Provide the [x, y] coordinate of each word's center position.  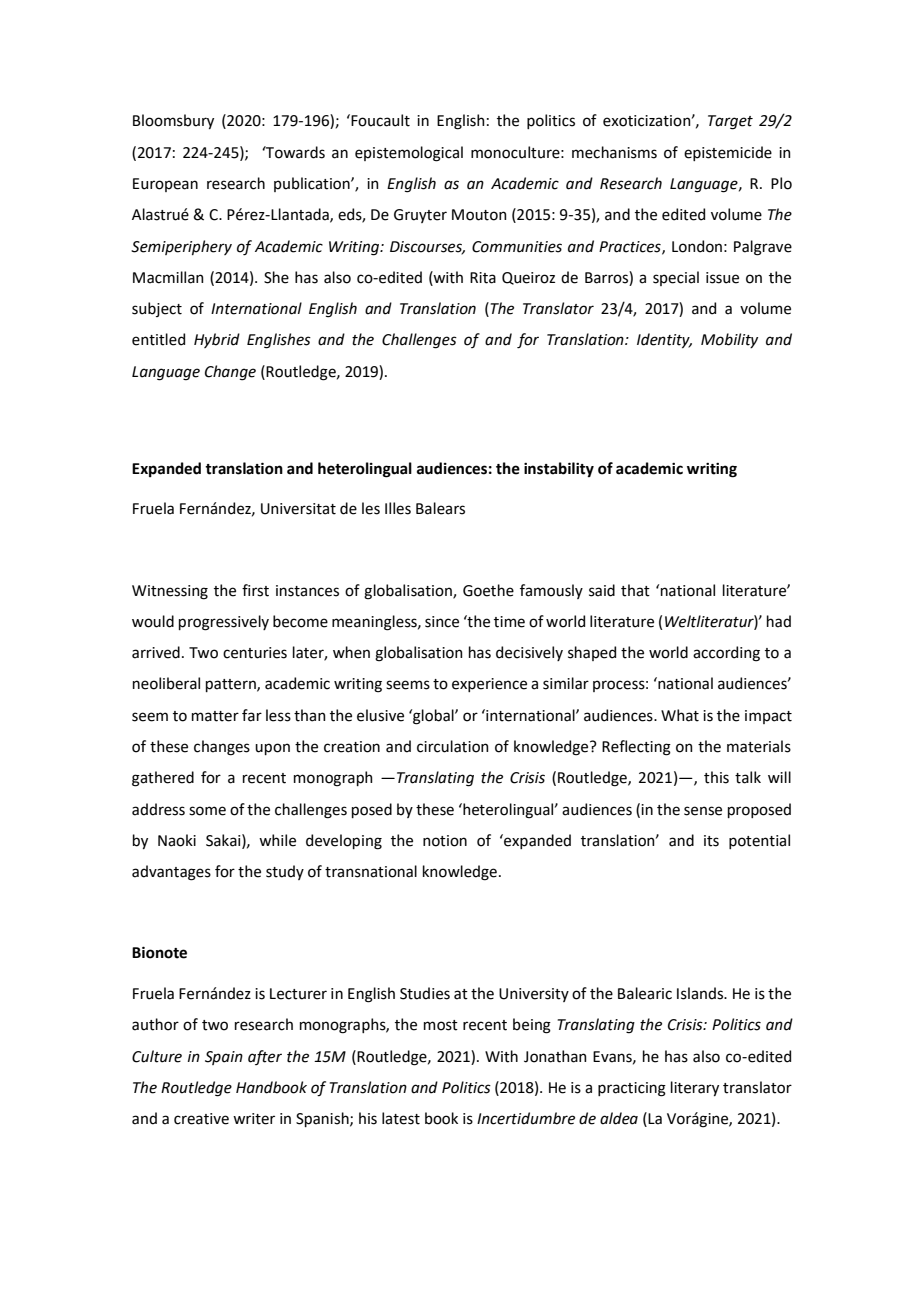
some [207, 811]
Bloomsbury [173, 121]
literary [695, 1088]
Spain [224, 1058]
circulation [453, 746]
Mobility [729, 340]
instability [559, 469]
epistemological [409, 154]
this [716, 777]
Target [730, 122]
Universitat [298, 509]
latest [401, 1118]
